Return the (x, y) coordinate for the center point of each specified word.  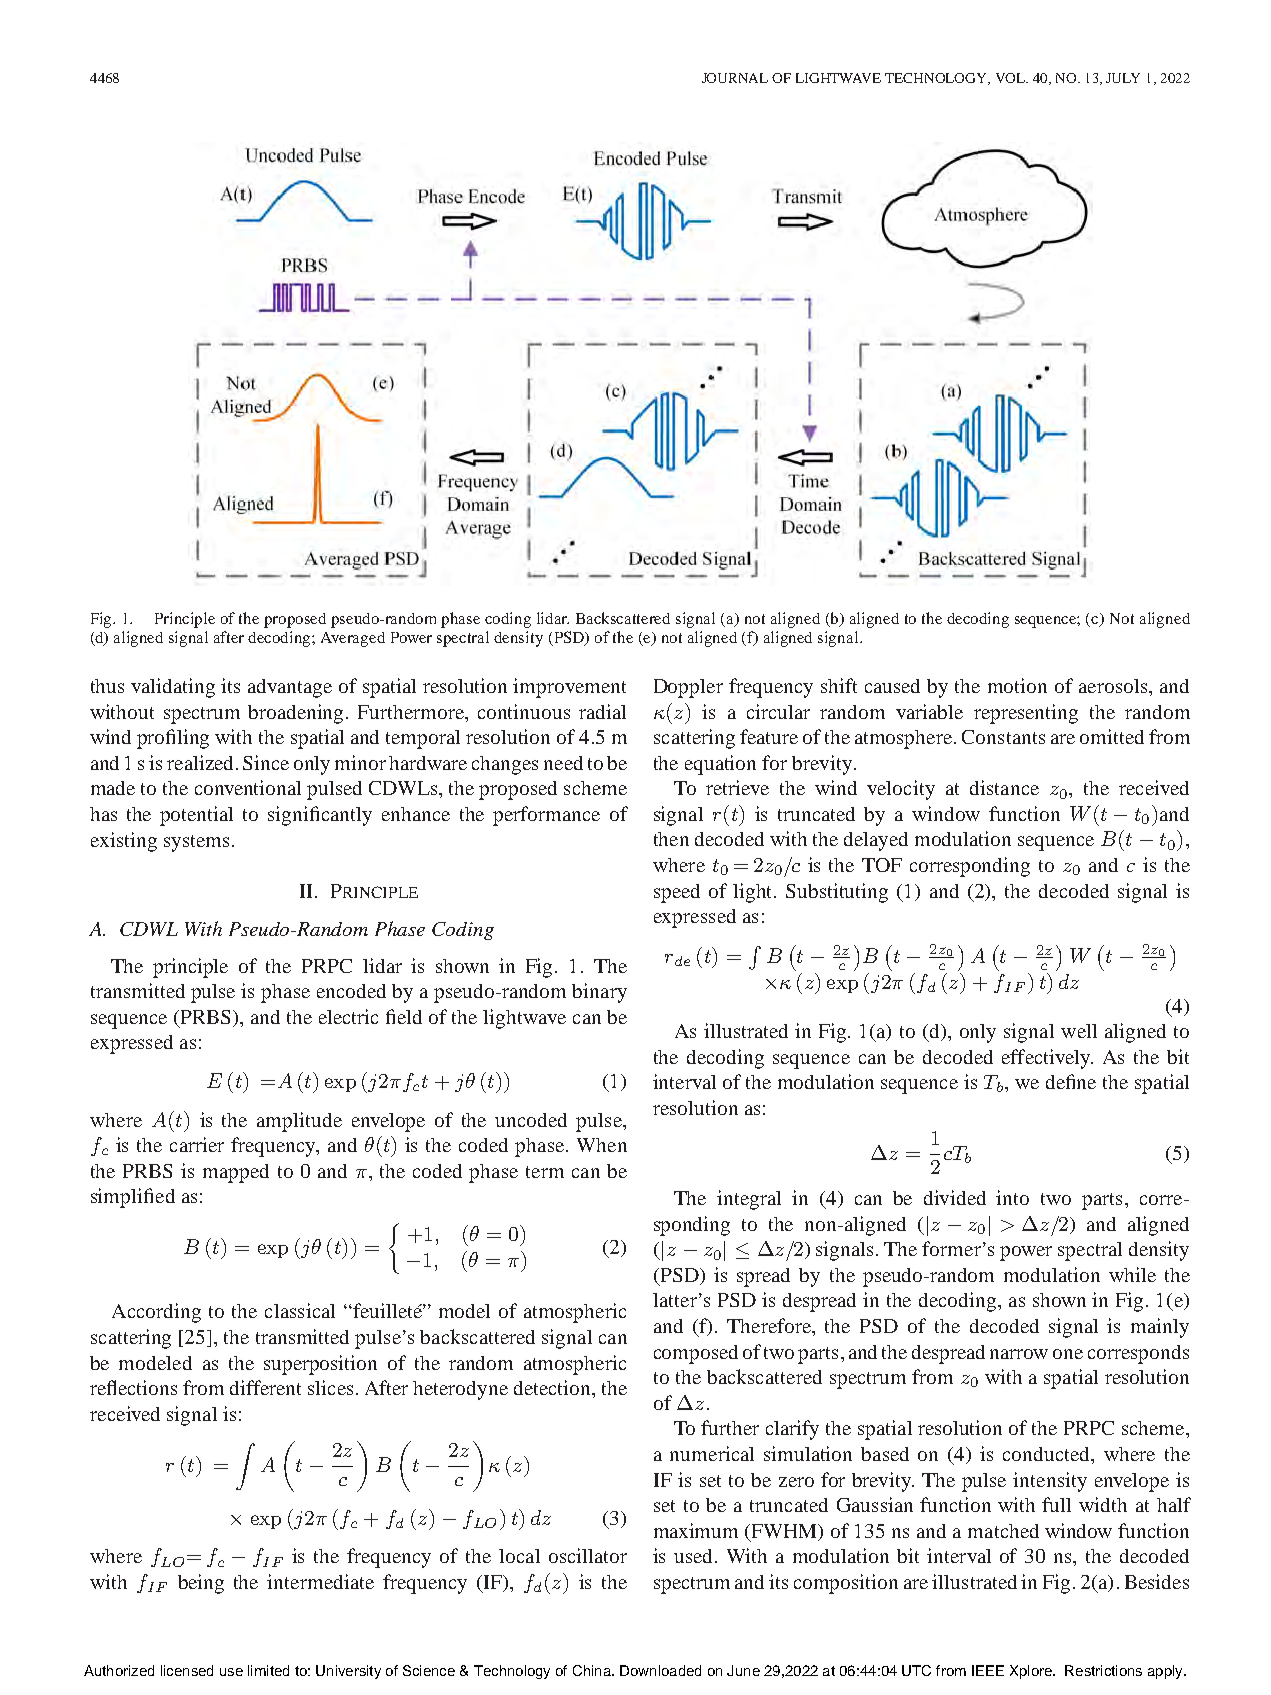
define (1071, 1081)
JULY (1123, 78)
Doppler (688, 688)
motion (1017, 685)
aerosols (1113, 686)
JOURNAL (735, 78)
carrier (197, 1144)
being (201, 1584)
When (602, 1145)
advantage (290, 688)
